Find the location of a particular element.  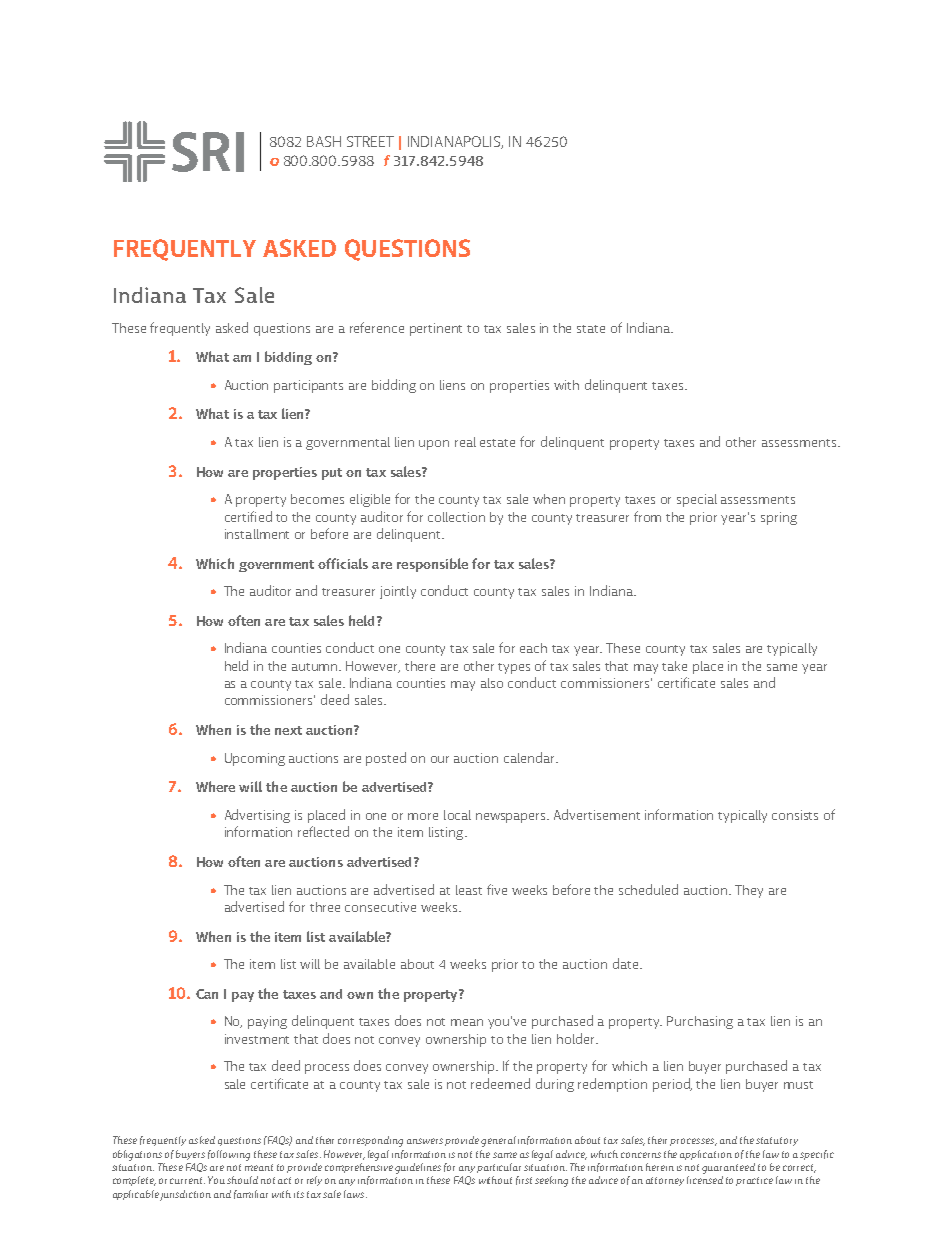

special is located at coordinates (697, 500).
